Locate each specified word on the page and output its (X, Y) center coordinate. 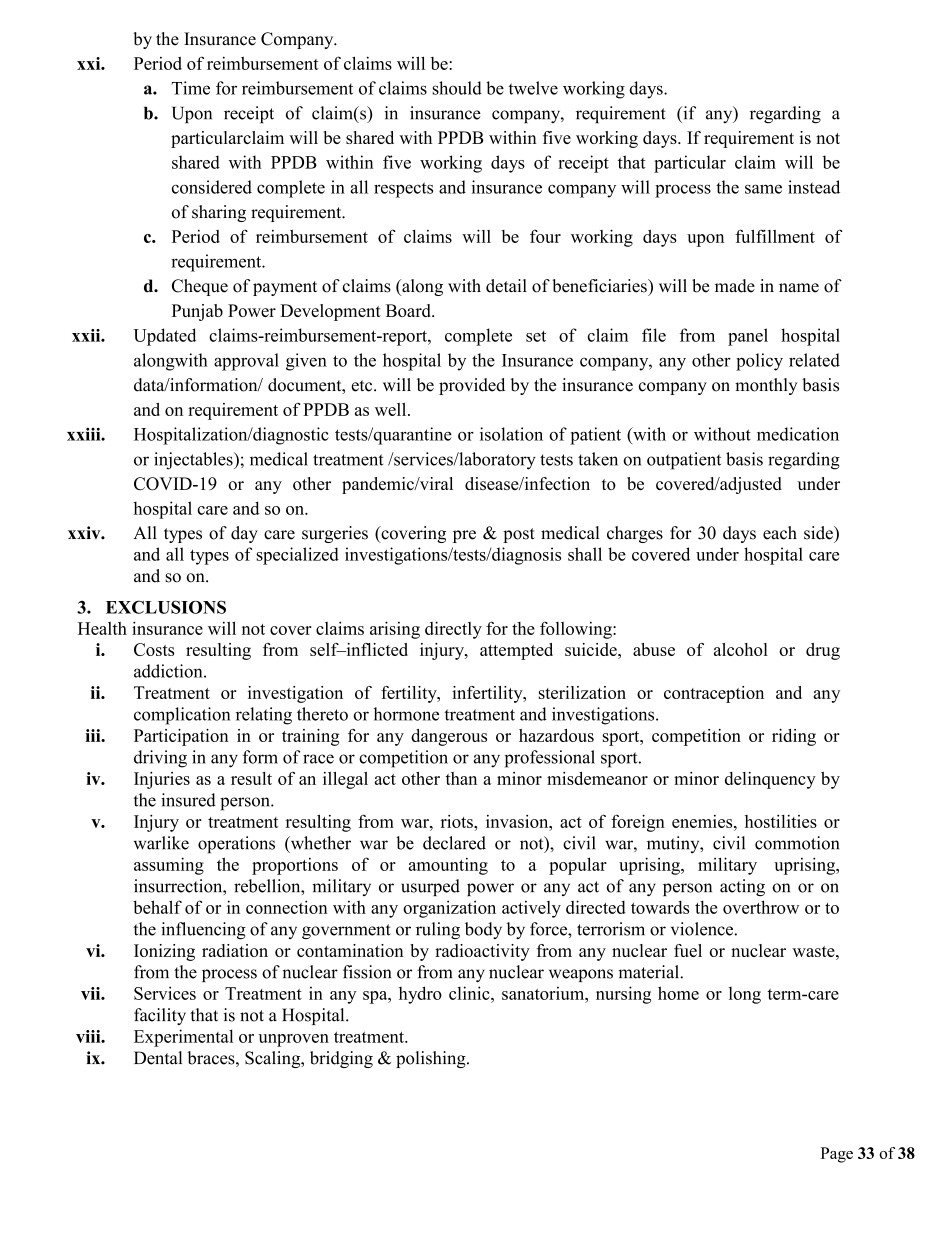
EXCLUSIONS (166, 607)
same (763, 189)
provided (472, 386)
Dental (158, 1058)
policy (759, 362)
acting (742, 887)
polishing (432, 1059)
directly (453, 630)
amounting (448, 866)
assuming (169, 866)
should (457, 88)
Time (191, 88)
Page (837, 1155)
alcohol (741, 649)
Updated (164, 337)
